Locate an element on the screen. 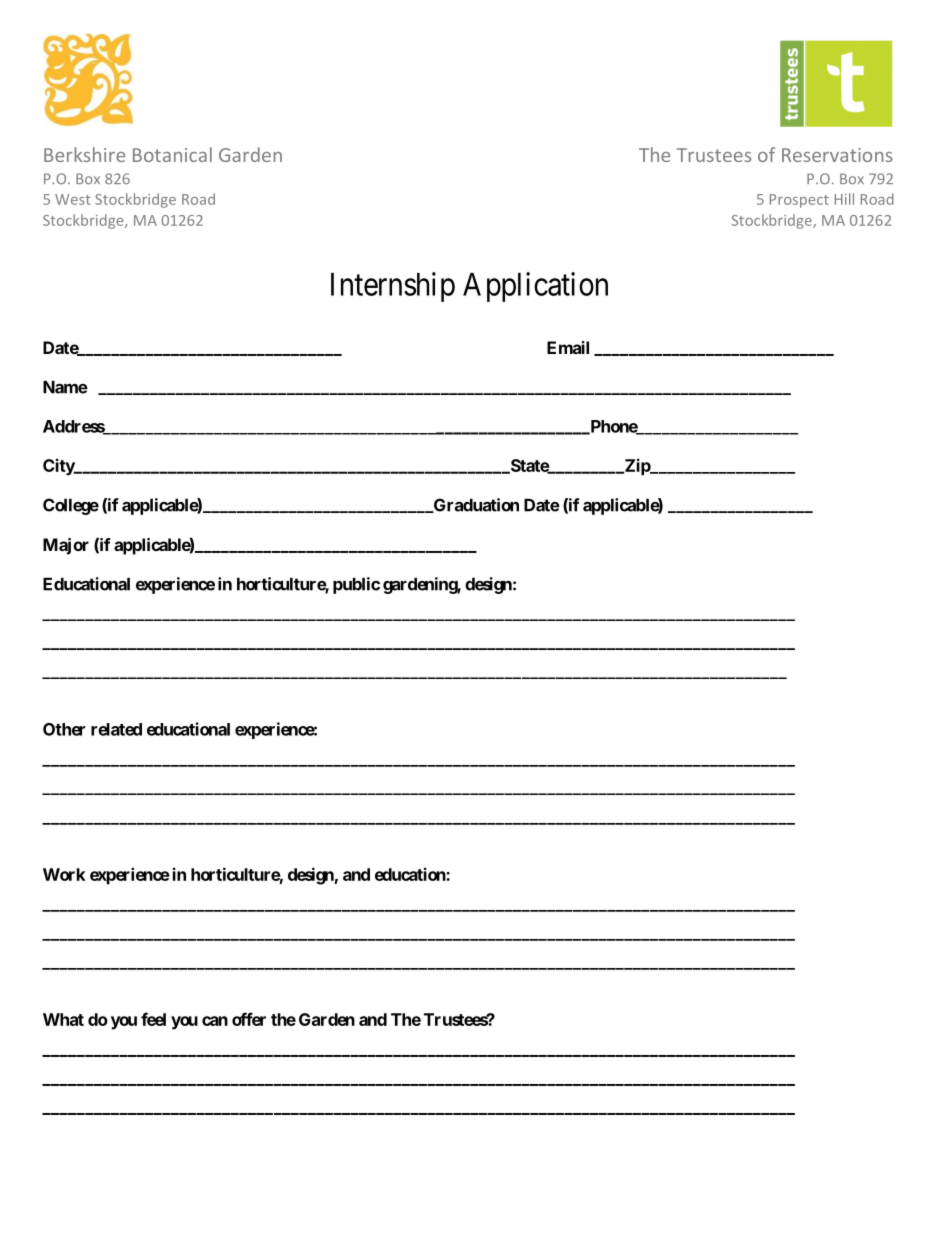  Prospect is located at coordinates (799, 201).
